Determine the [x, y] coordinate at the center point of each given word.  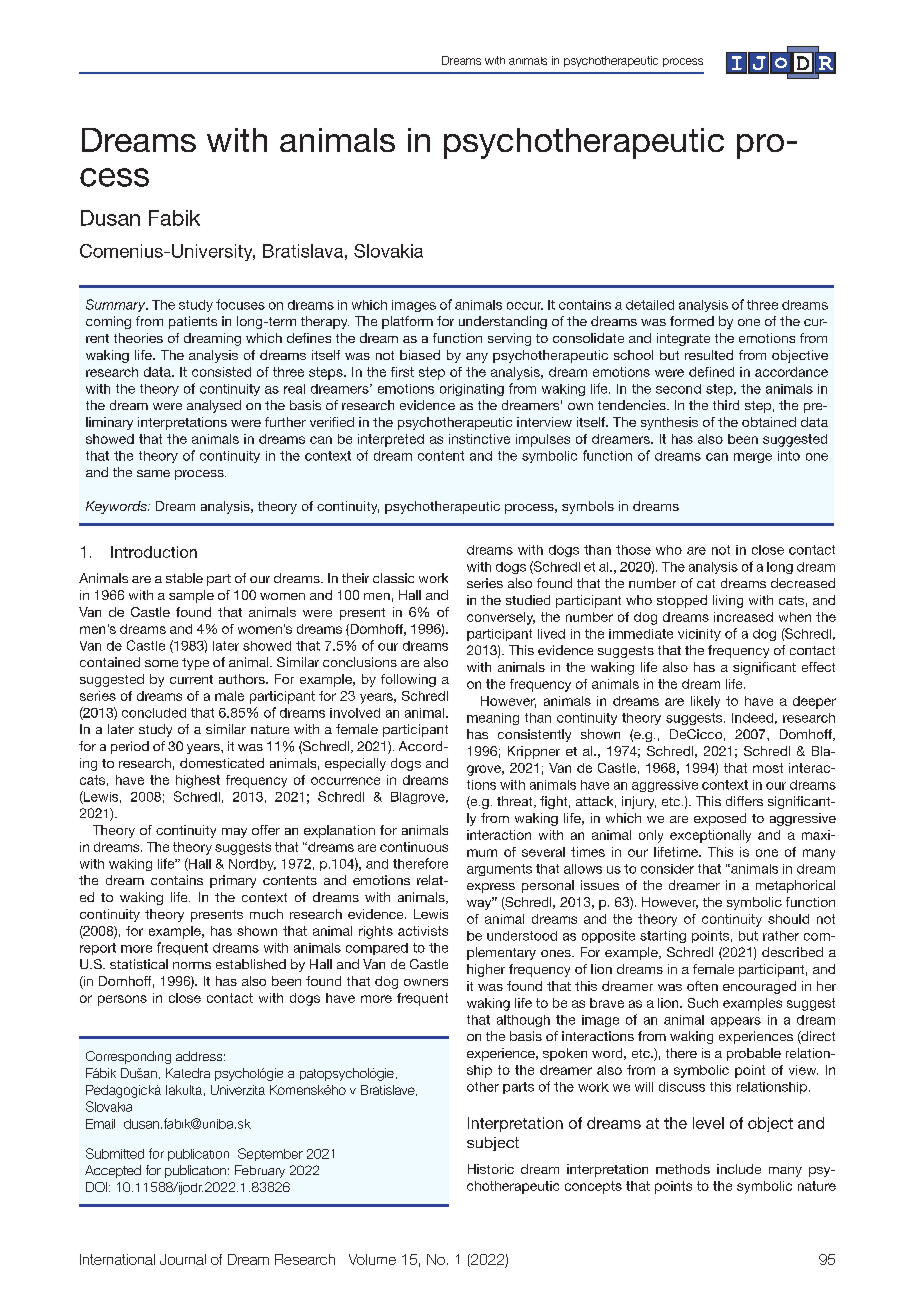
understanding [503, 322]
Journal [183, 1259]
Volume [372, 1259]
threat [516, 802]
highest [198, 781]
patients [193, 322]
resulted [709, 355]
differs [744, 801]
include [739, 1169]
